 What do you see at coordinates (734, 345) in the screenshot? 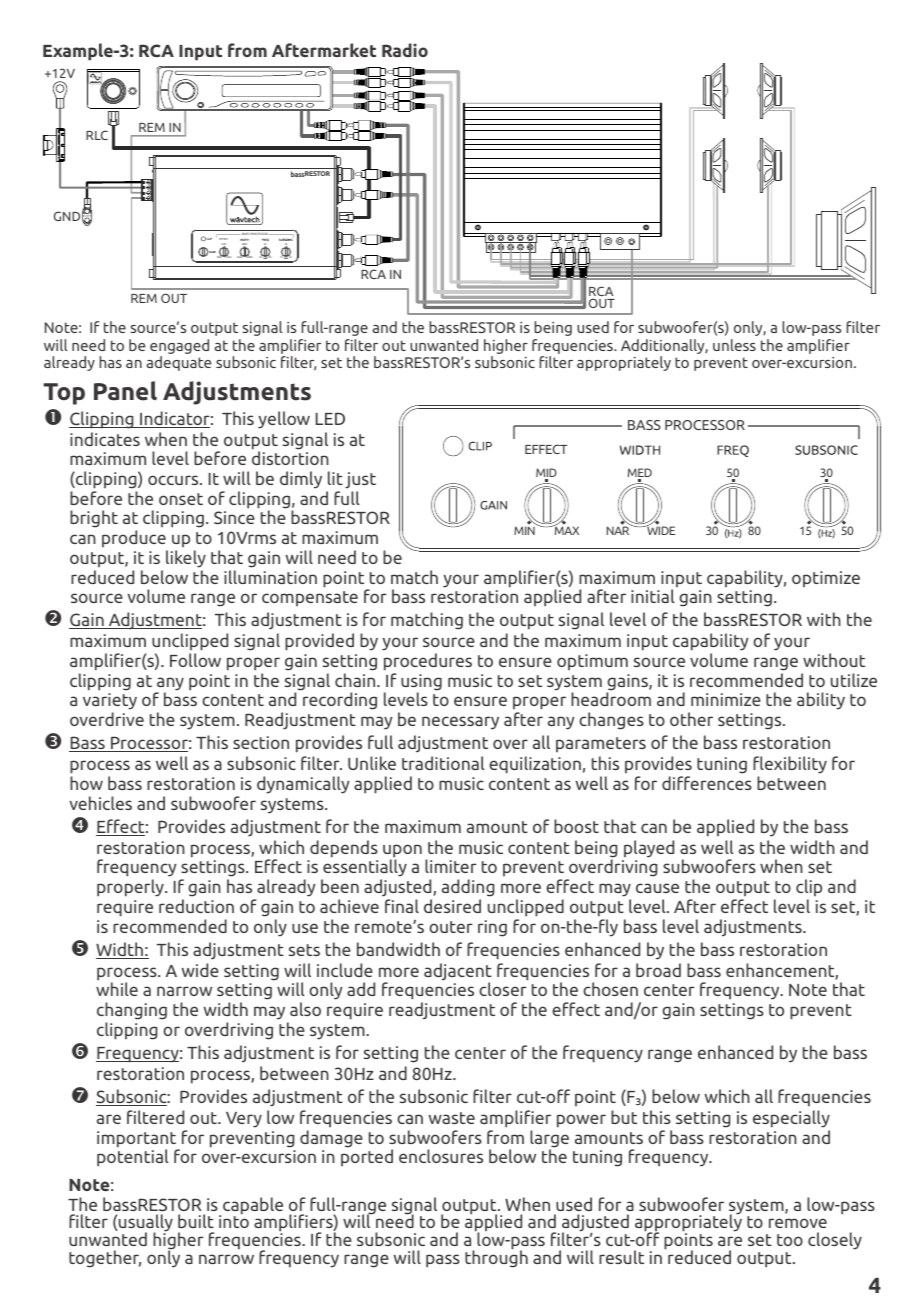
I see `unless` at bounding box center [734, 345].
